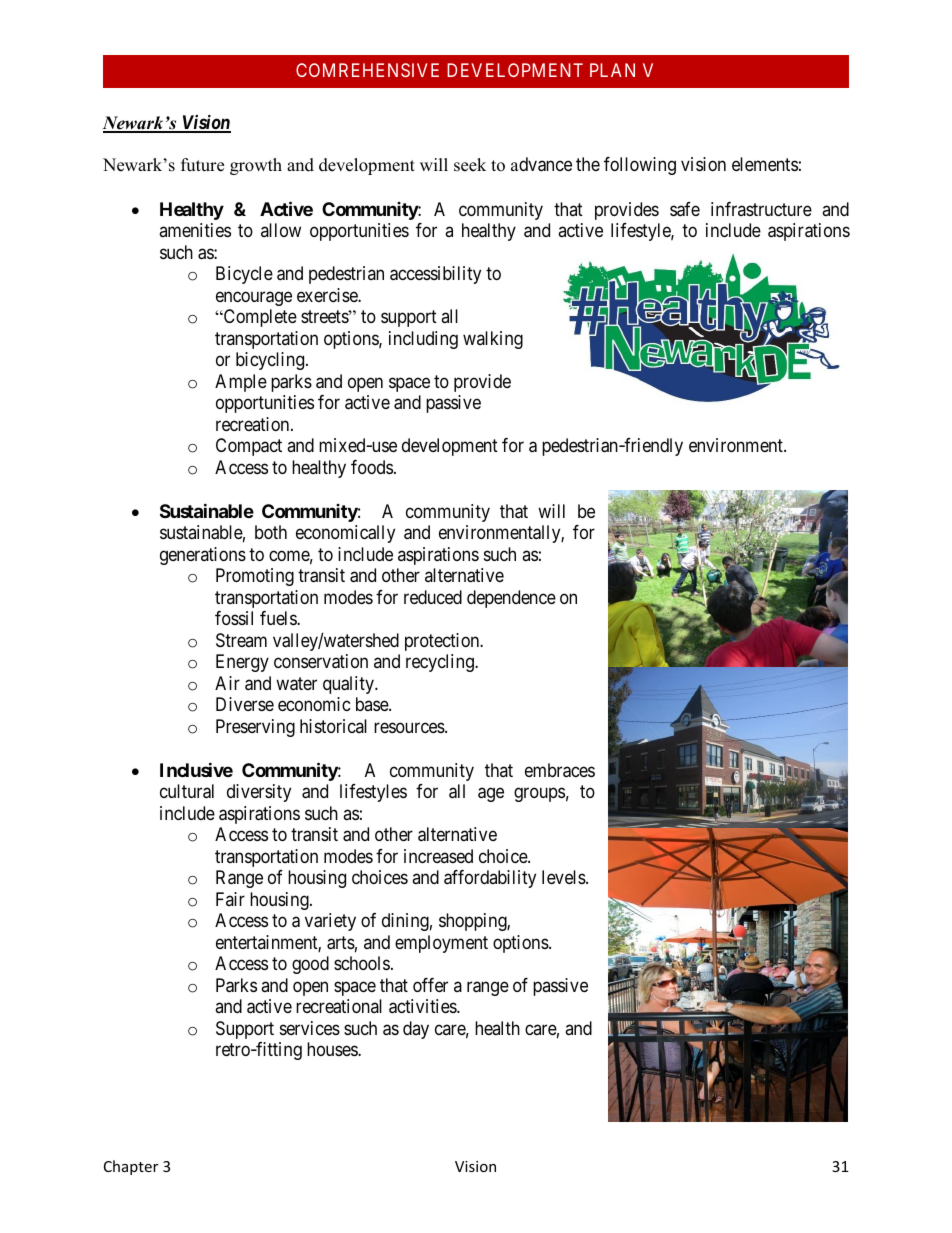  I want to click on Stream, so click(241, 640).
